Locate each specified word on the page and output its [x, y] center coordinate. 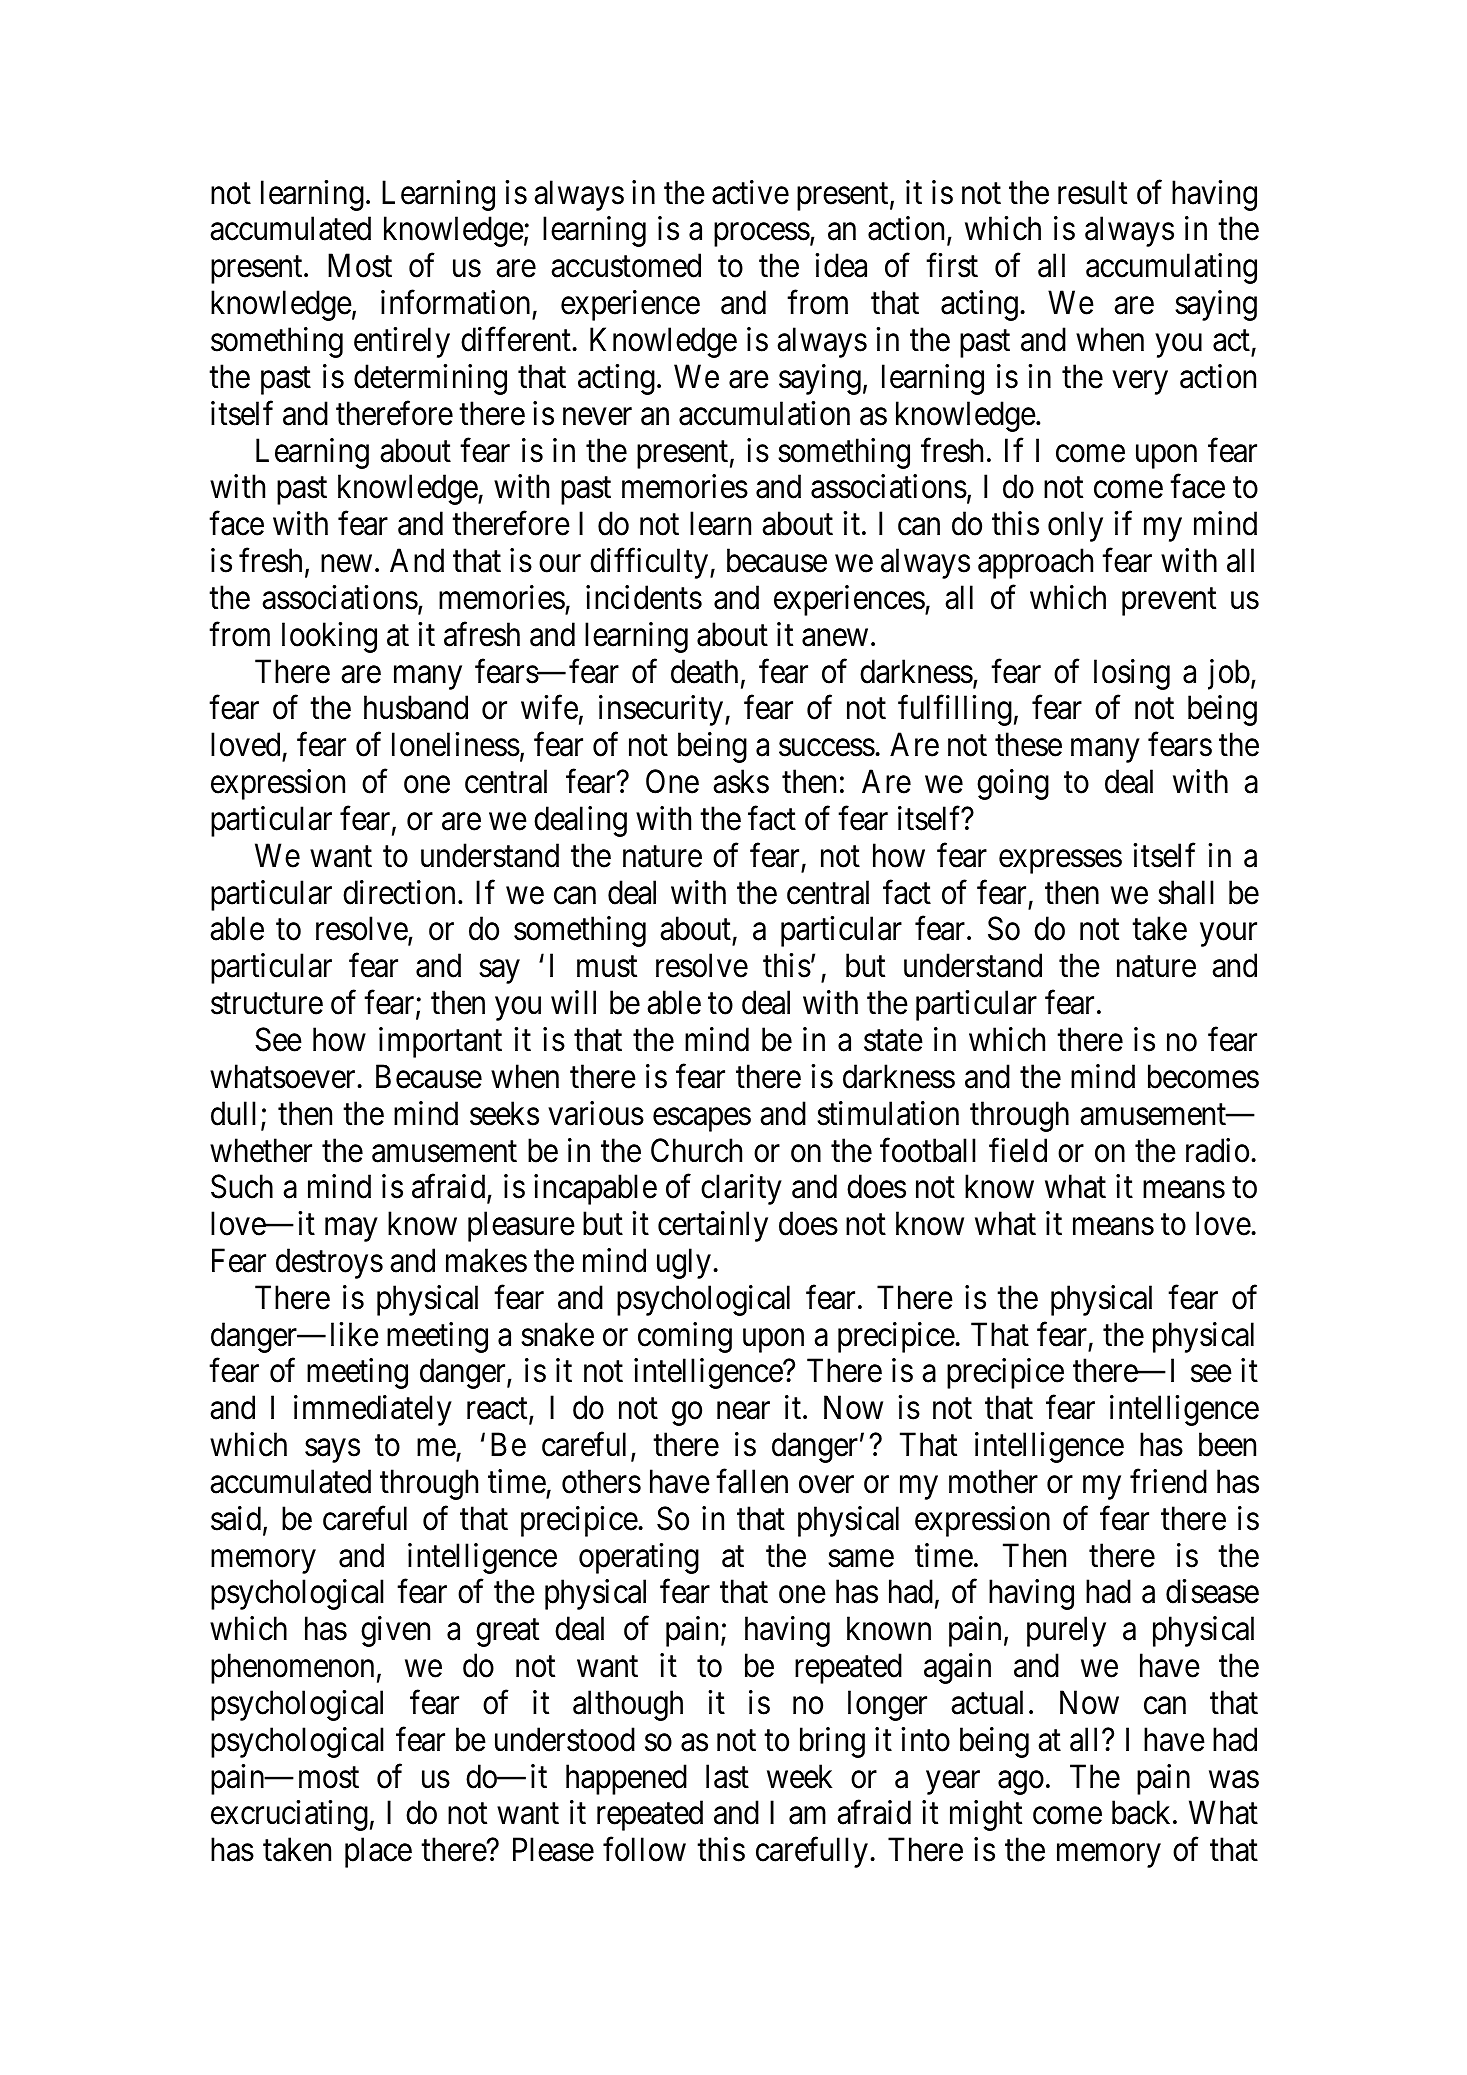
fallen [752, 1481]
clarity [741, 1189]
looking [329, 637]
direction [399, 892]
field [1018, 1150]
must [607, 967]
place [378, 1852]
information [455, 302]
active [750, 192]
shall [1186, 892]
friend [1168, 1481]
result [1092, 192]
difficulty [650, 563]
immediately [373, 1411]
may [351, 1230]
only [1075, 526]
